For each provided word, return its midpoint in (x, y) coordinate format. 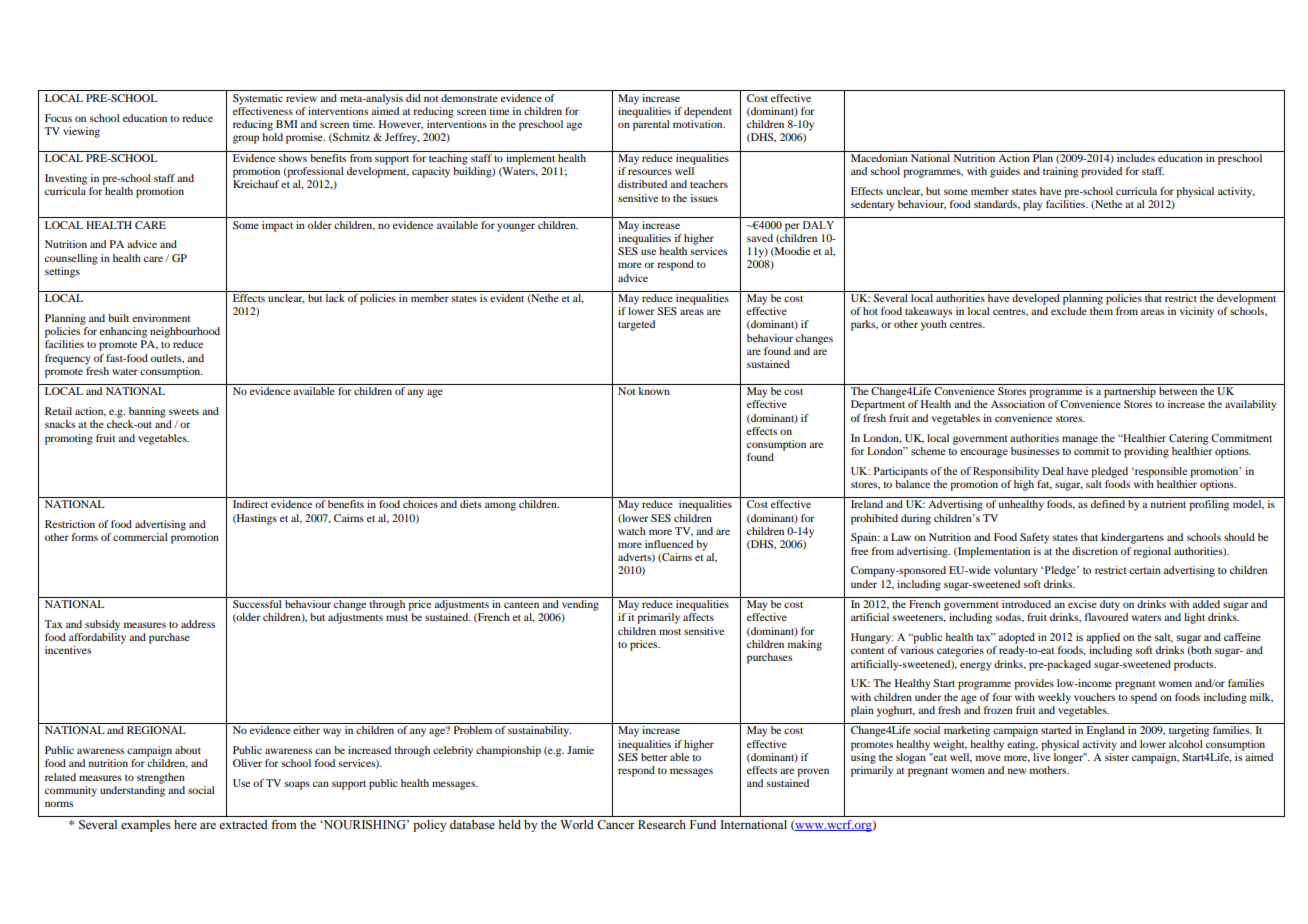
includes (1136, 156)
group (246, 139)
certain (1145, 570)
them (1101, 311)
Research (662, 824)
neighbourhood (185, 332)
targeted (636, 325)
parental (651, 125)
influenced (669, 544)
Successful (257, 604)
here (185, 824)
